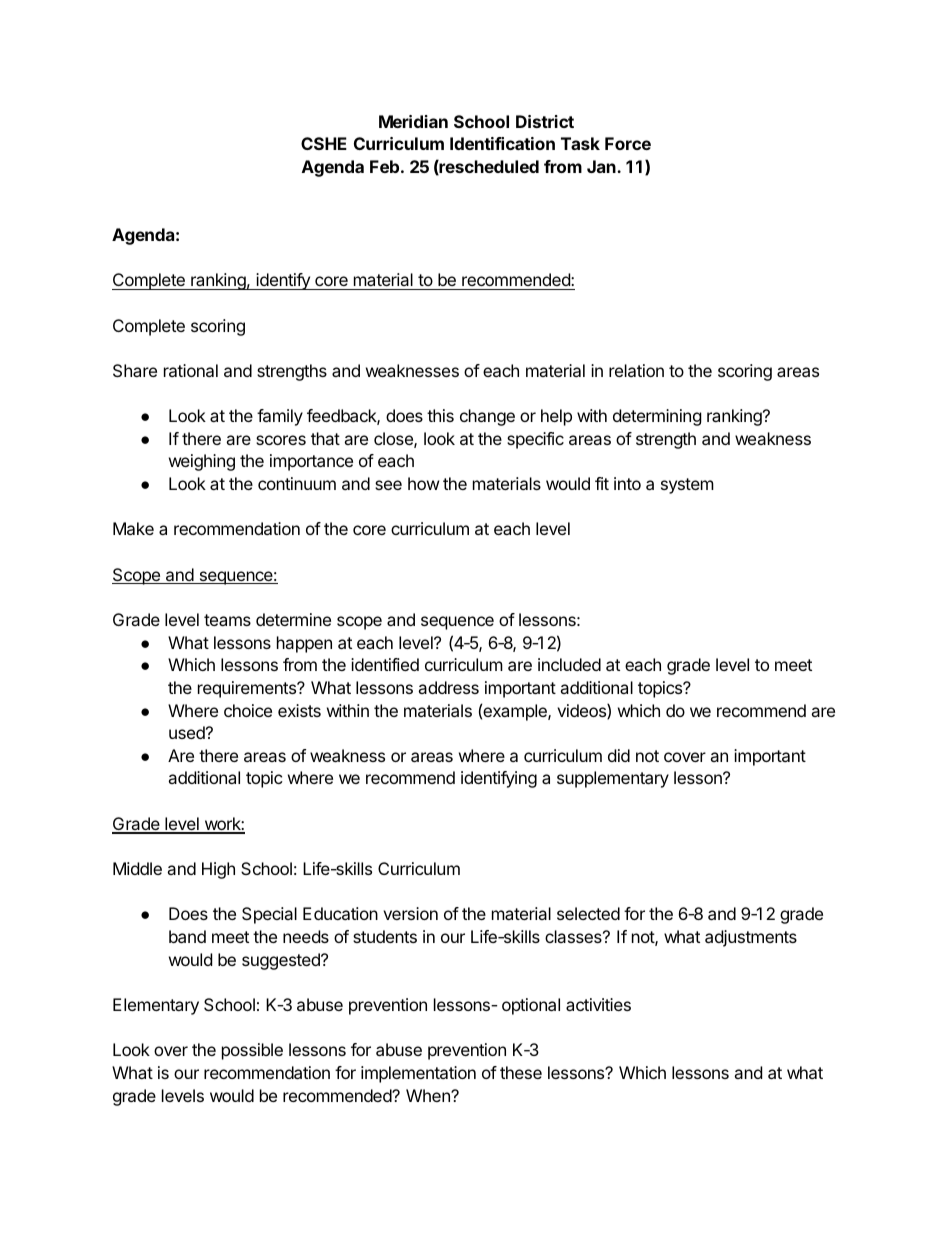  What do you see at coordinates (628, 143) in the page?
I see `Force` at bounding box center [628, 143].
